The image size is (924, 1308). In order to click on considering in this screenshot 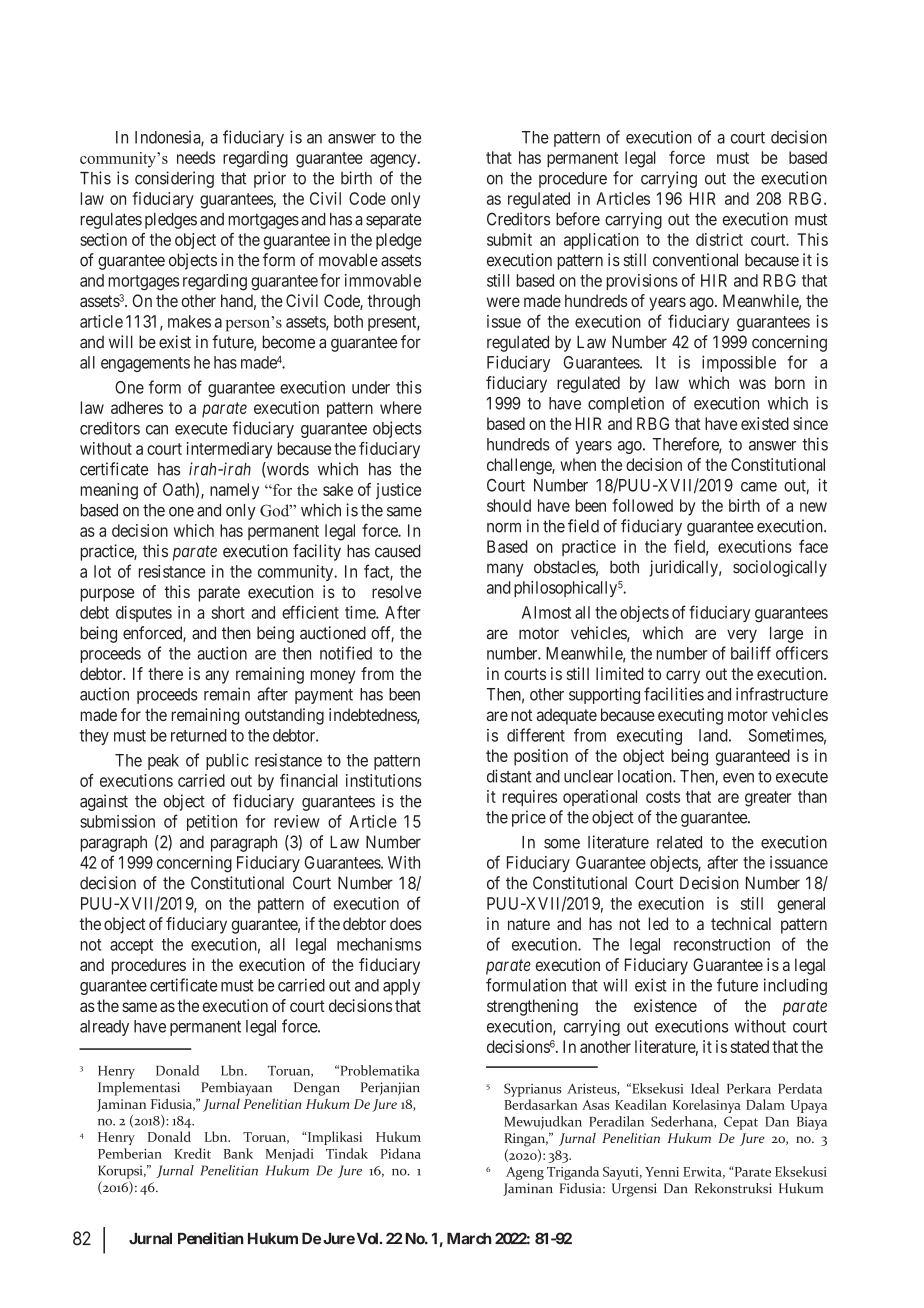, I will do `click(174, 179)`.
